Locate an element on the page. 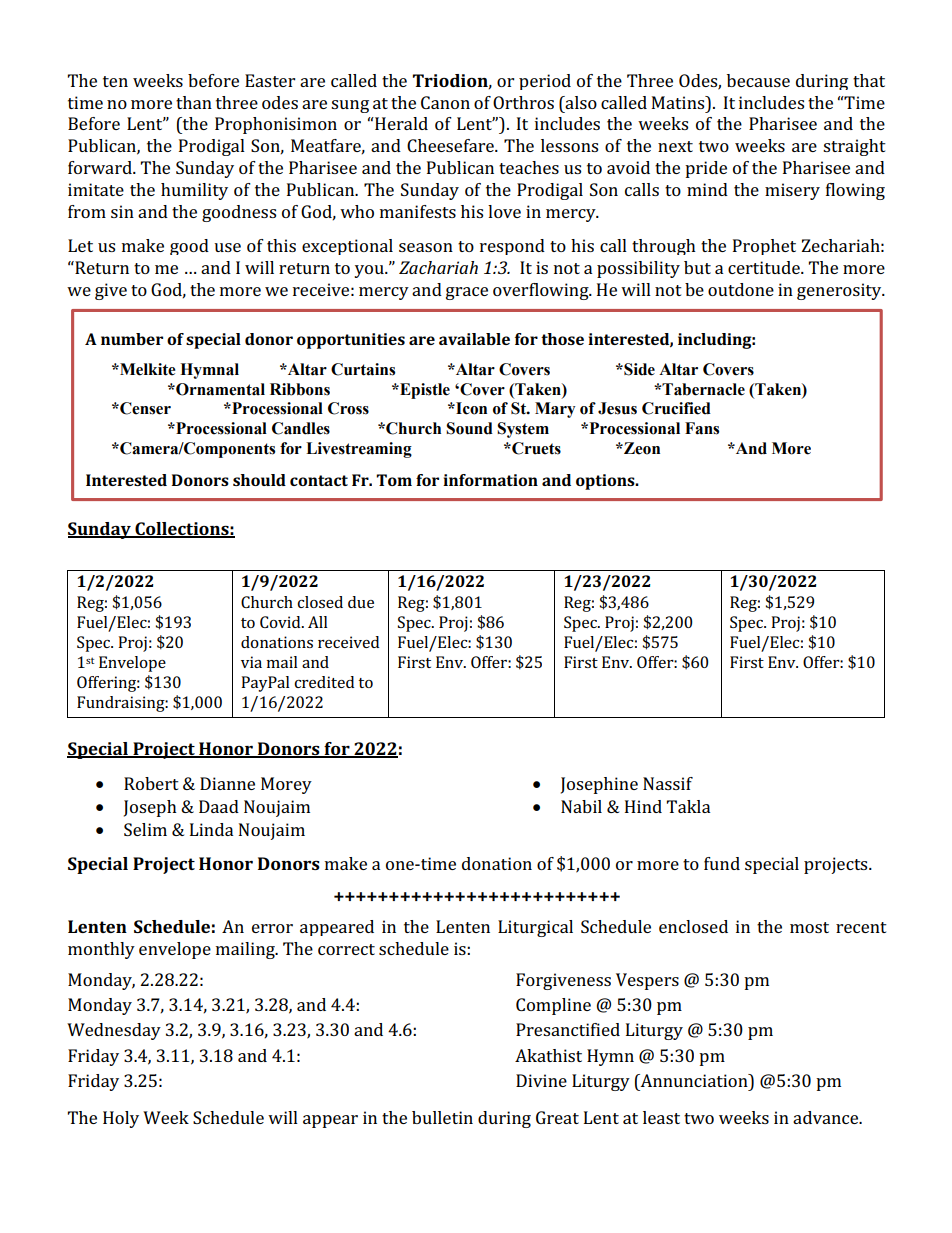 The image size is (952, 1233). than is located at coordinates (194, 102).
